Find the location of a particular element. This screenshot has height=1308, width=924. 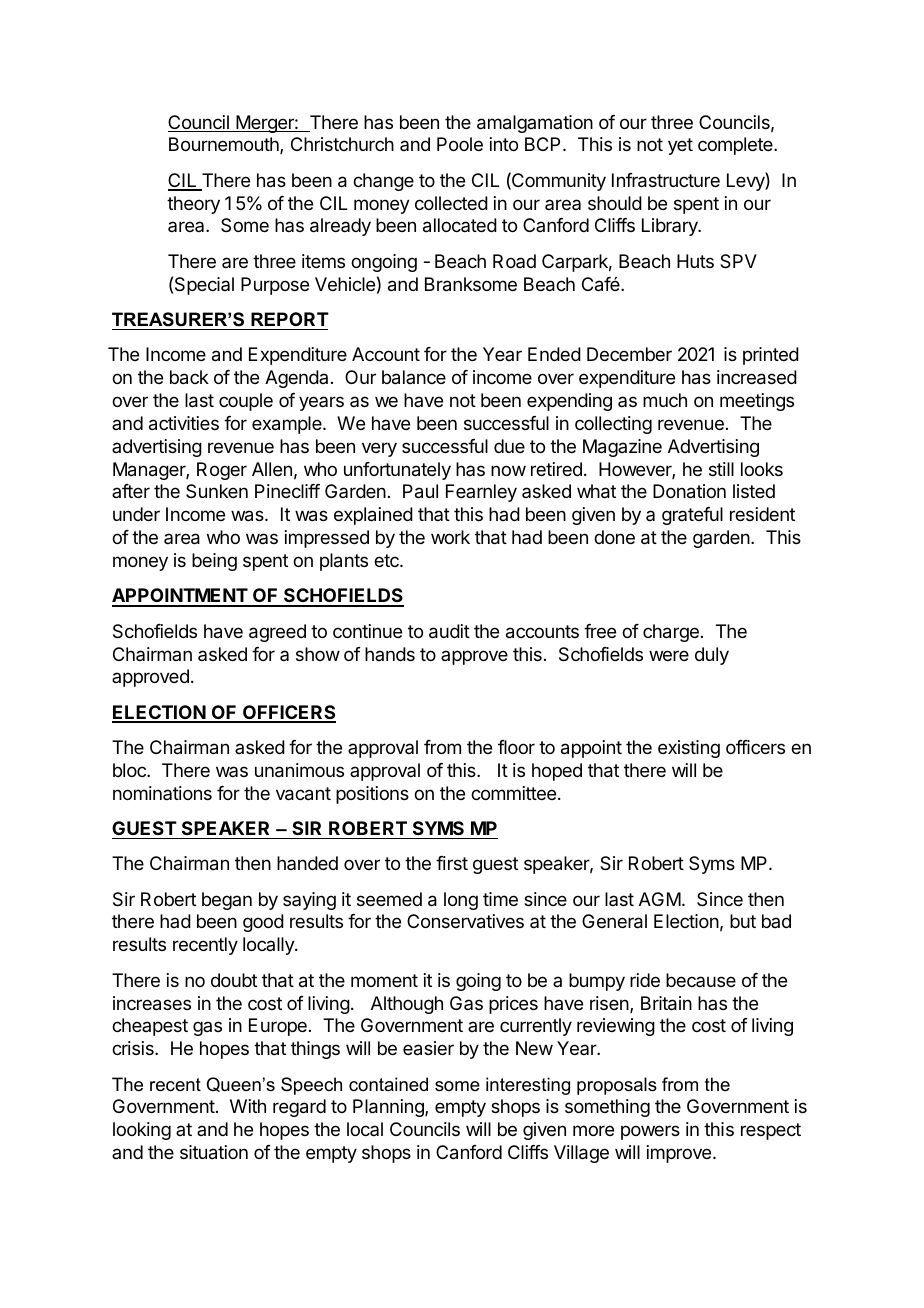

Donation is located at coordinates (689, 491).
